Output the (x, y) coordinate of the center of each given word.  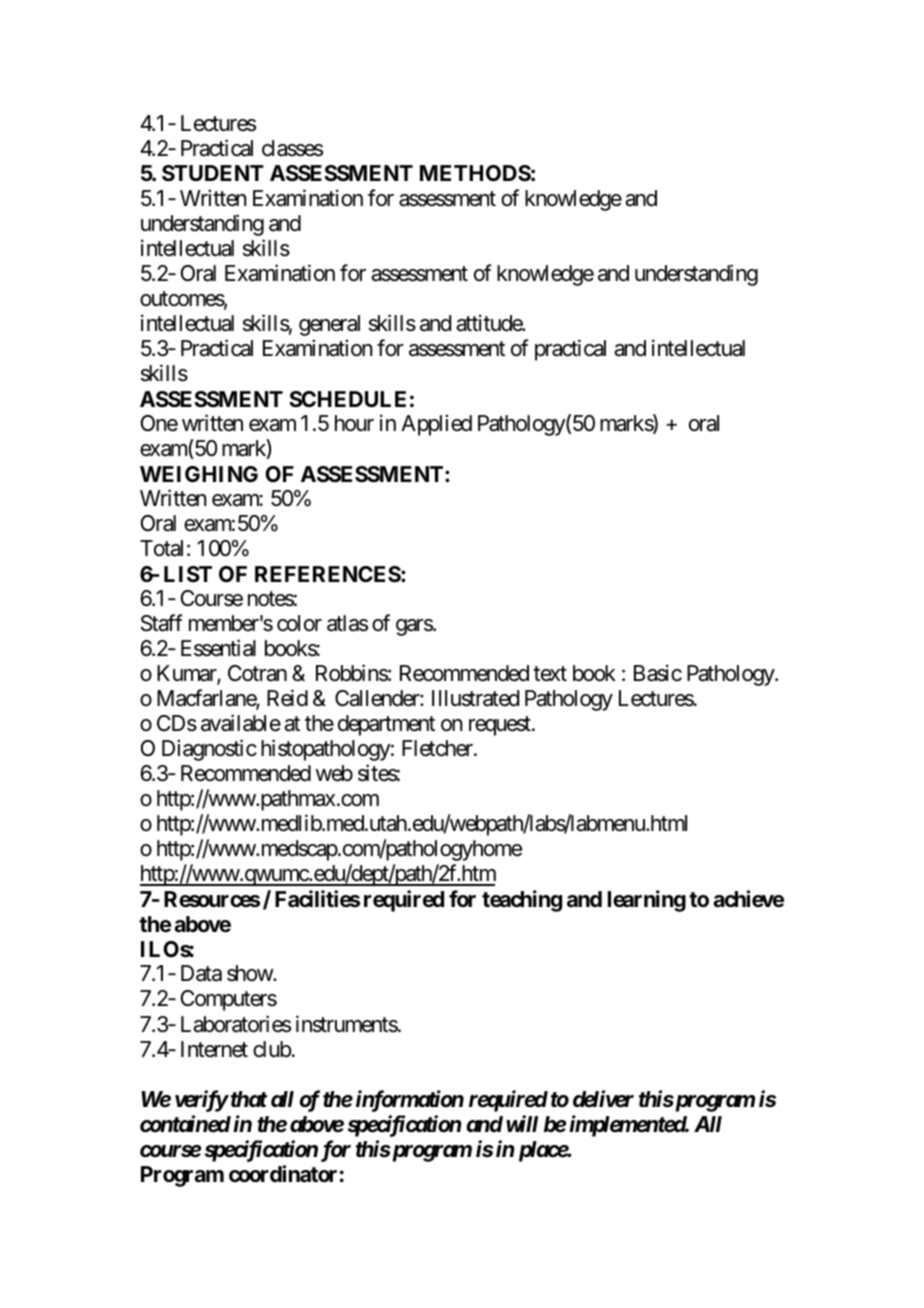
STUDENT (213, 173)
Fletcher (438, 748)
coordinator (283, 1174)
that (247, 1099)
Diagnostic (209, 750)
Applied (436, 425)
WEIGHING (199, 474)
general (329, 325)
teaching (522, 901)
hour (354, 423)
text (550, 674)
